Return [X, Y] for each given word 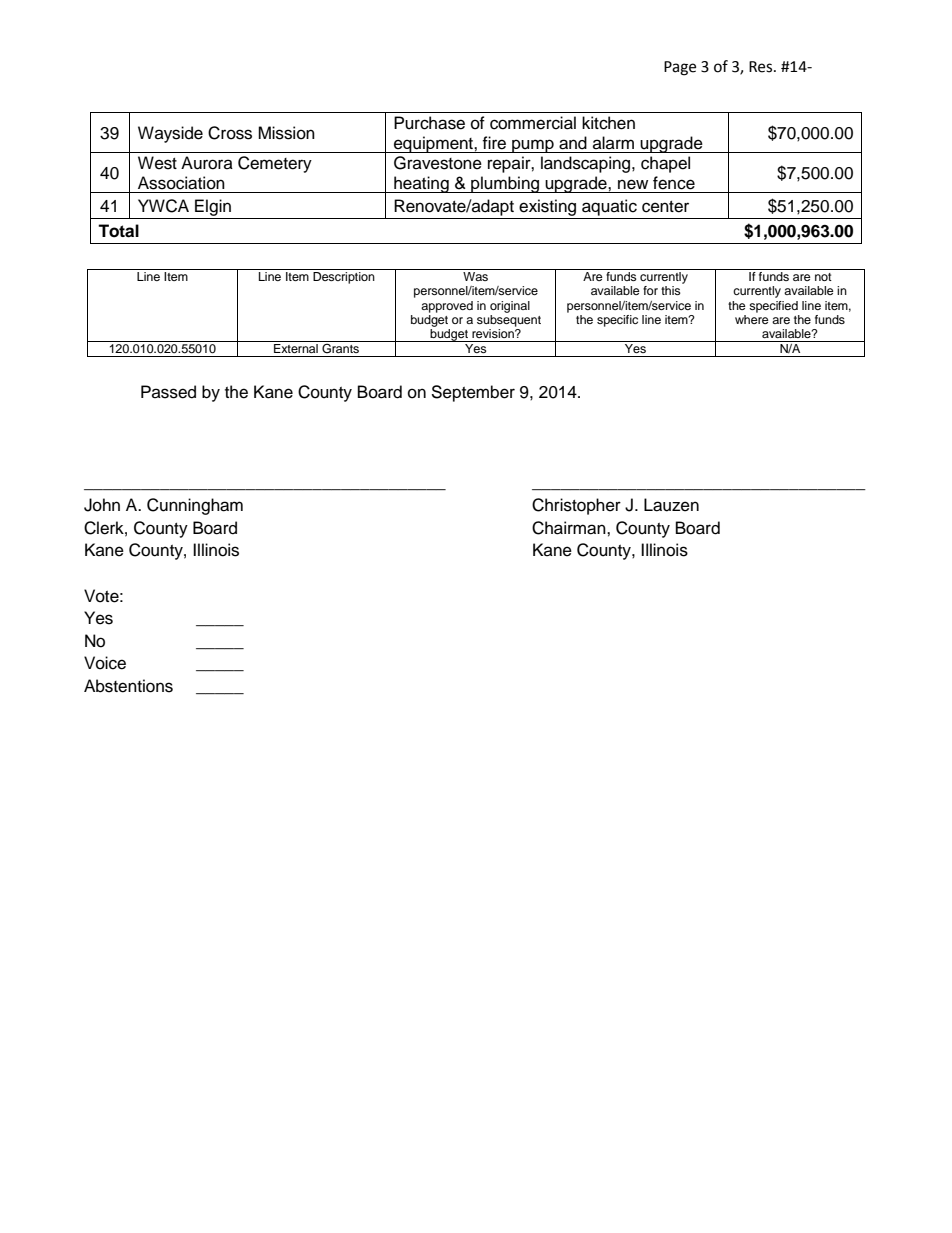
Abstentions [128, 686]
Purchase [429, 123]
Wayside [170, 134]
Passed [168, 392]
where [752, 319]
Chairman [570, 528]
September [473, 393]
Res [762, 67]
